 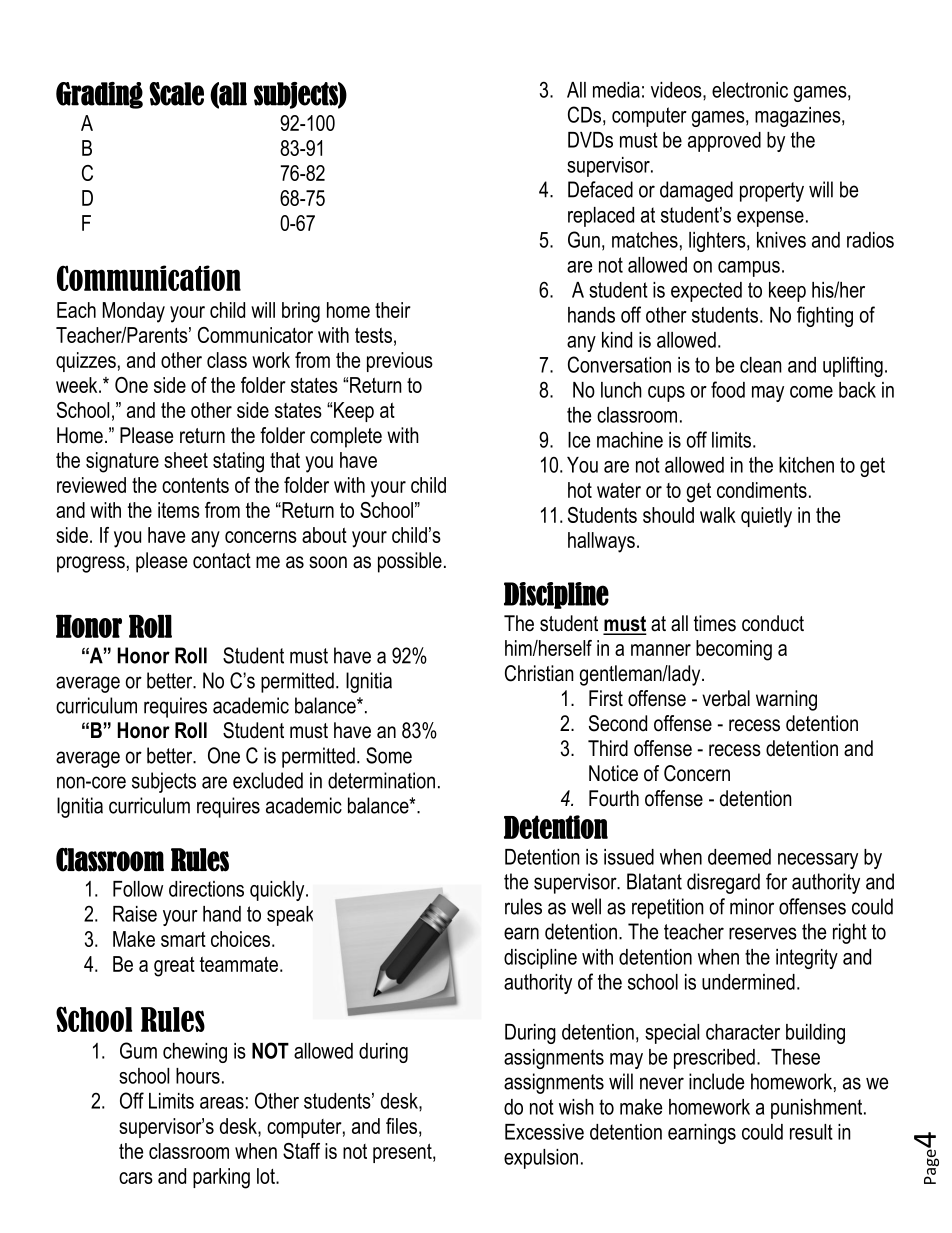 What do you see at coordinates (541, 1159) in the screenshot?
I see `expulsion` at bounding box center [541, 1159].
